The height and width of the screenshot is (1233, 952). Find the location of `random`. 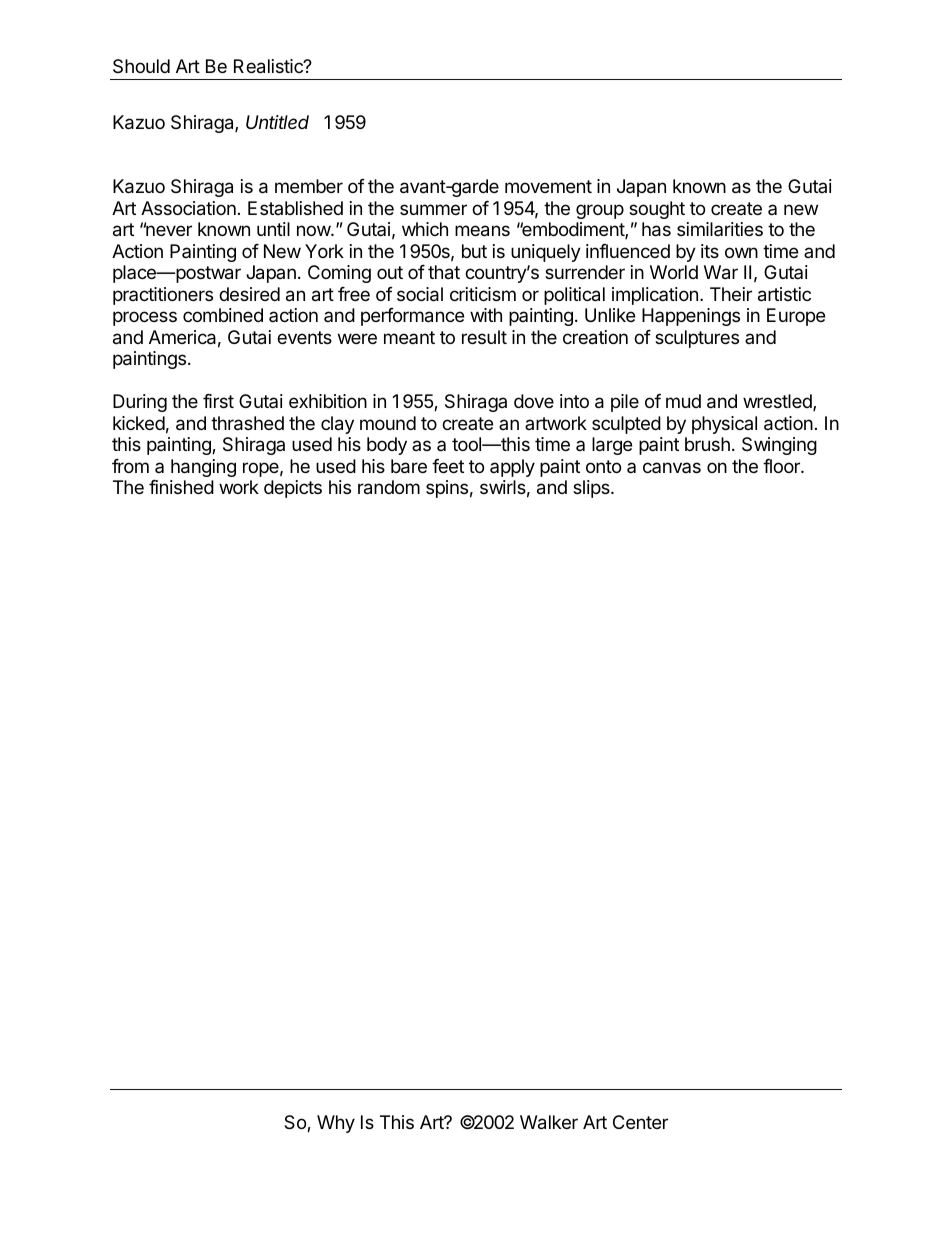

random is located at coordinates (389, 487).
